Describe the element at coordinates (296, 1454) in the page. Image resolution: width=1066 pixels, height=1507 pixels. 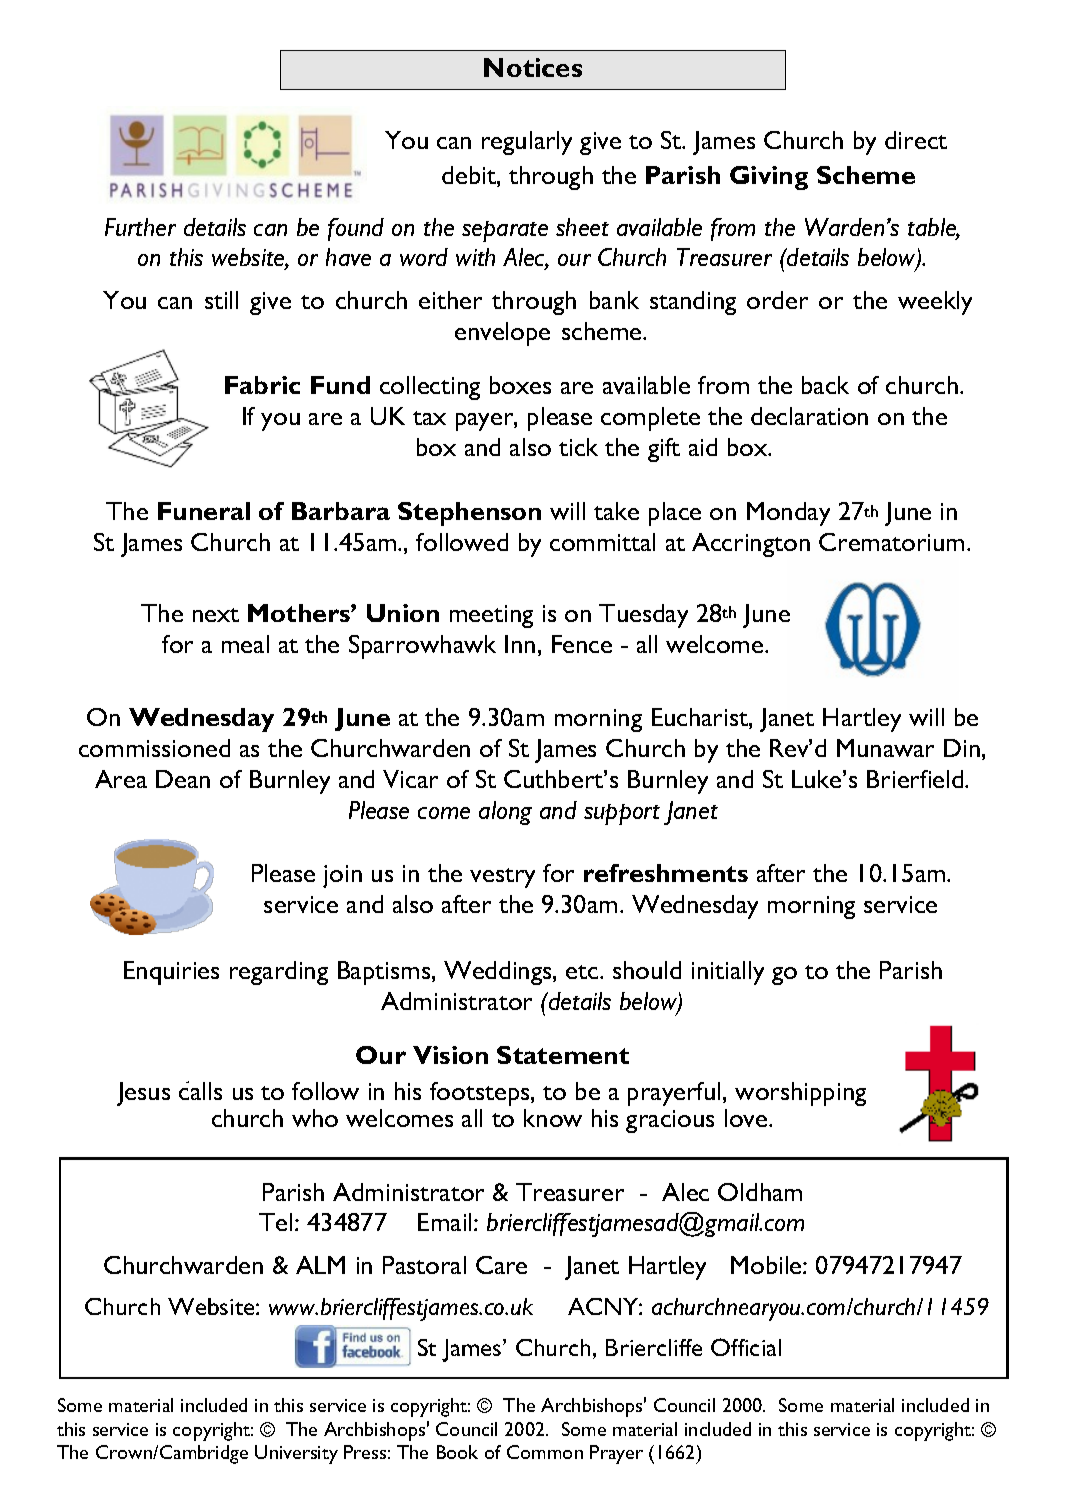
I see `University` at that location.
